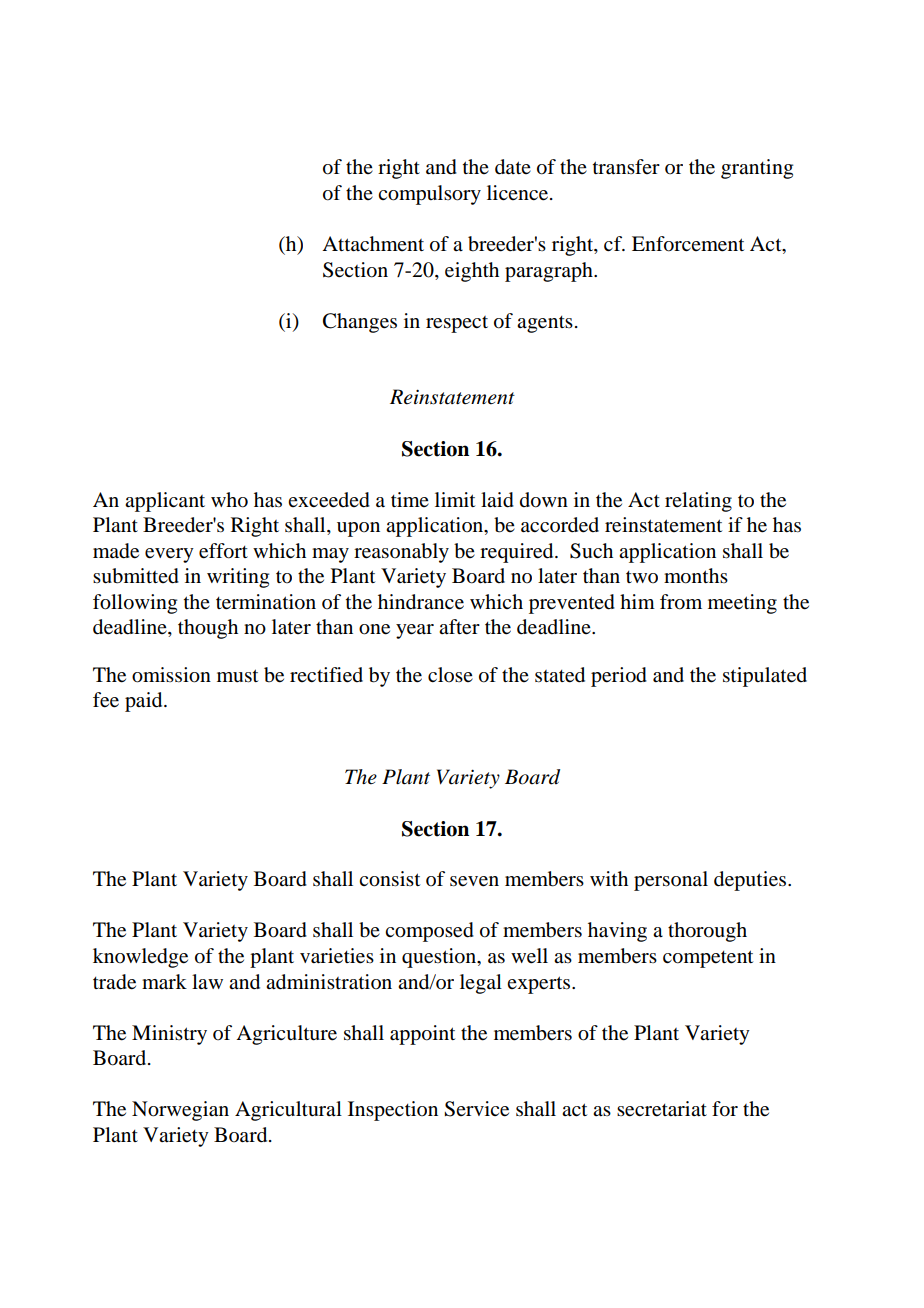 Image resolution: width=924 pixels, height=1308 pixels. What do you see at coordinates (681, 602) in the screenshot?
I see `from` at bounding box center [681, 602].
